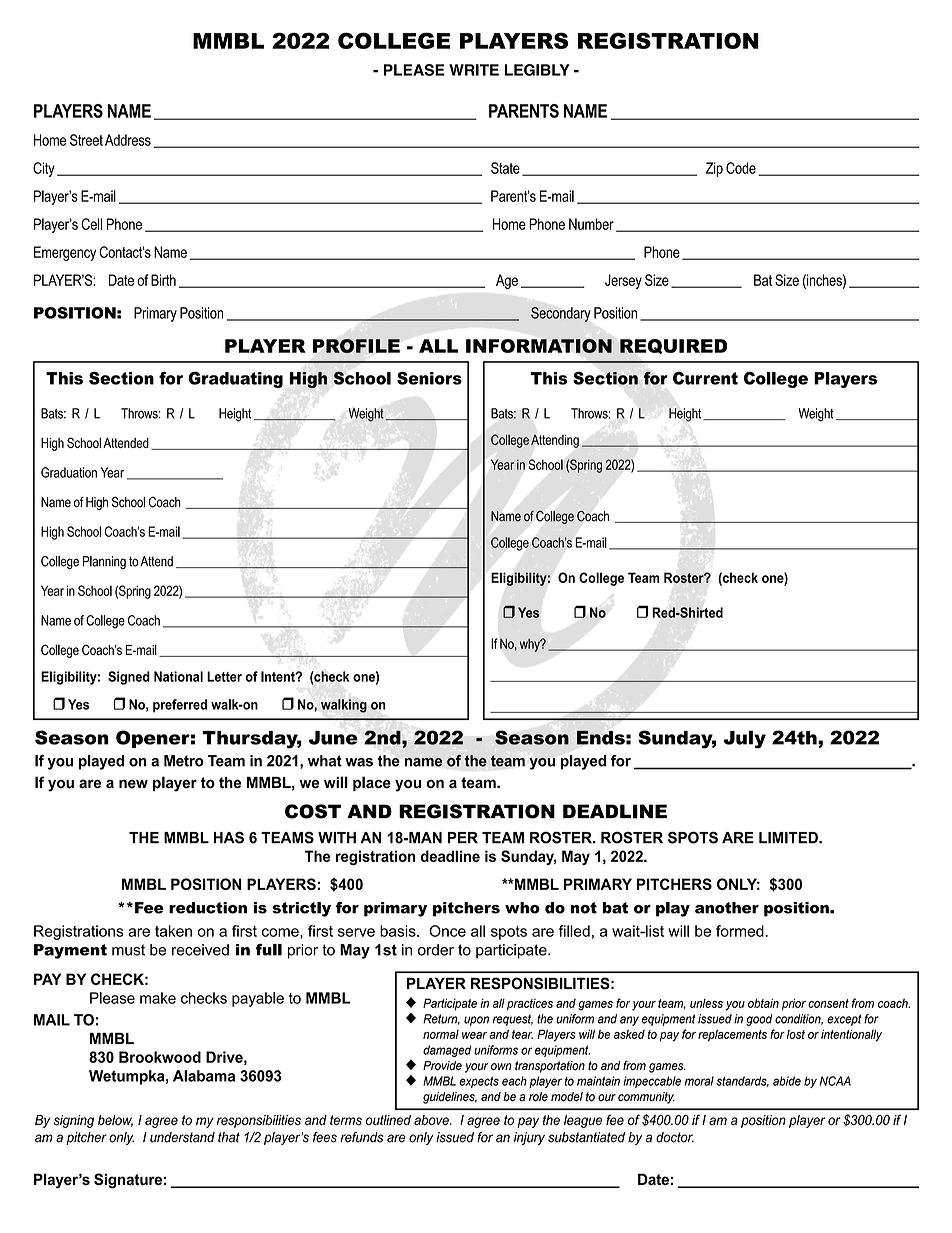 The image size is (952, 1233). Describe the element at coordinates (128, 140) in the screenshot. I see `Address` at that location.
